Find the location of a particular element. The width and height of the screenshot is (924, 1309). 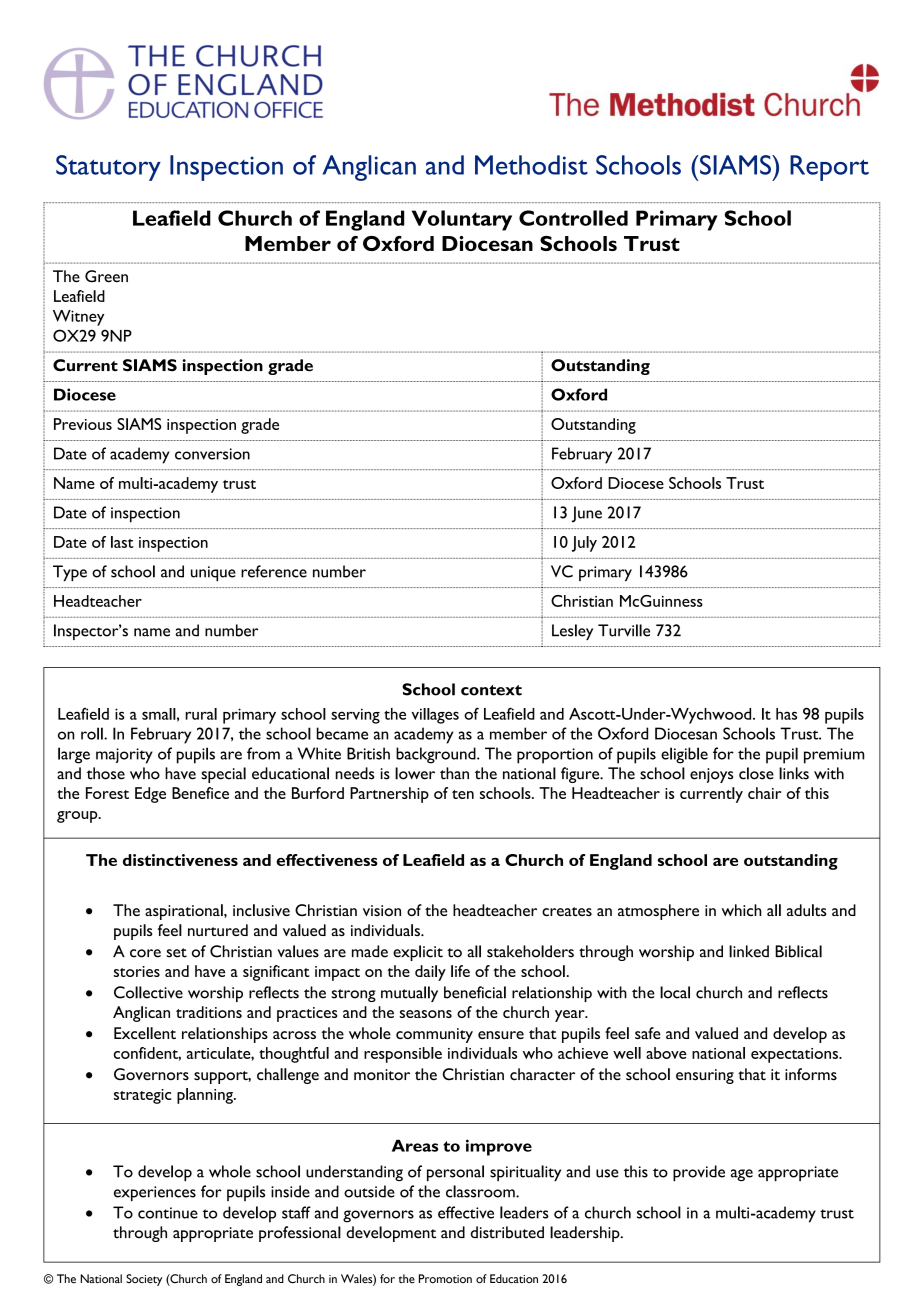

continue is located at coordinates (168, 1213).
